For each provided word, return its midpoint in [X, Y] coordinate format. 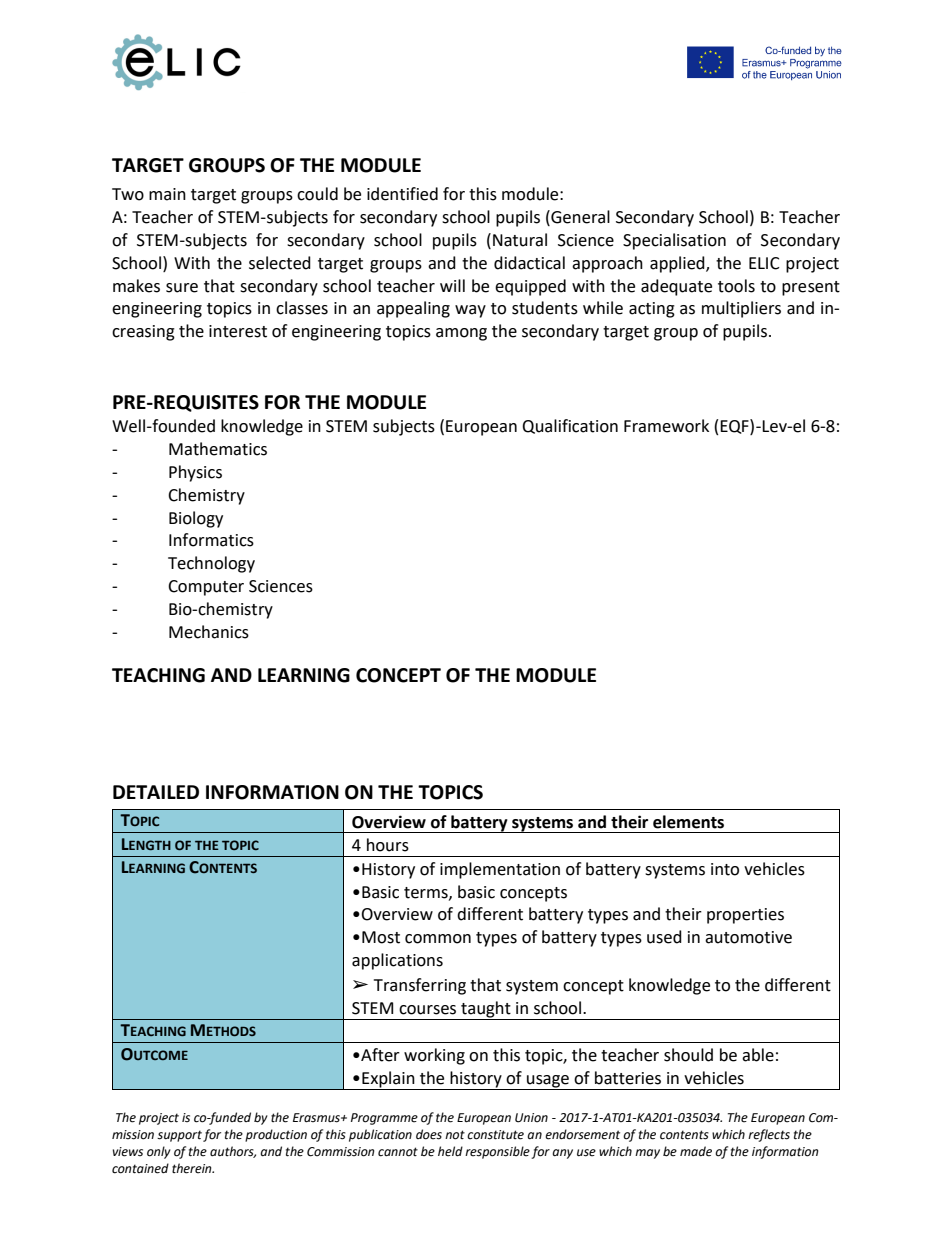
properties [745, 916]
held [450, 1151]
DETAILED [156, 792]
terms [427, 893]
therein [193, 1168]
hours [388, 845]
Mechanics [209, 632]
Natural [520, 240]
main [167, 194]
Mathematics [218, 449]
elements [688, 822]
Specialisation [674, 241]
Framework [666, 426]
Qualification [570, 426]
